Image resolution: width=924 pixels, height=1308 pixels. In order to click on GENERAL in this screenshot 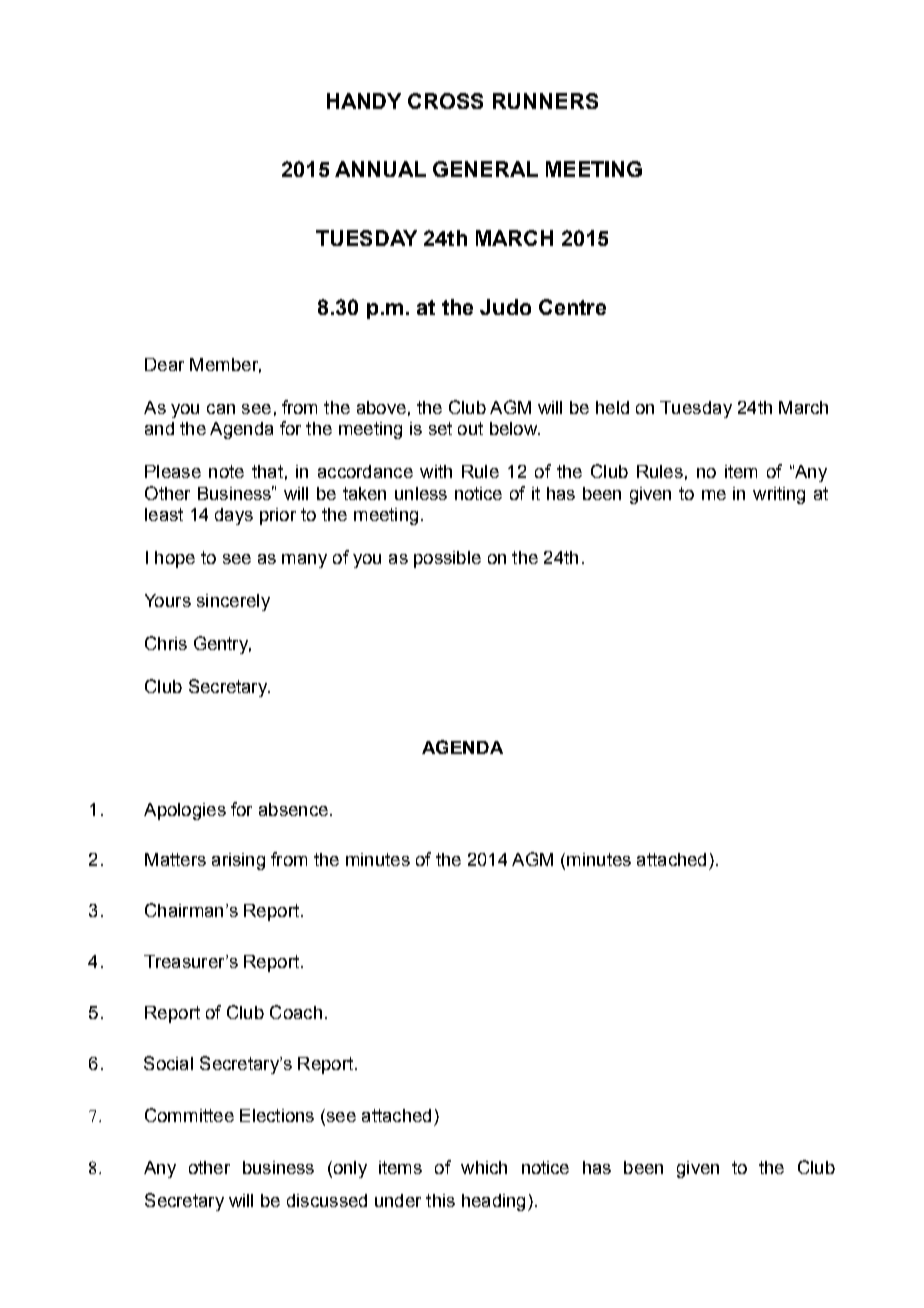, I will do `click(485, 169)`.
